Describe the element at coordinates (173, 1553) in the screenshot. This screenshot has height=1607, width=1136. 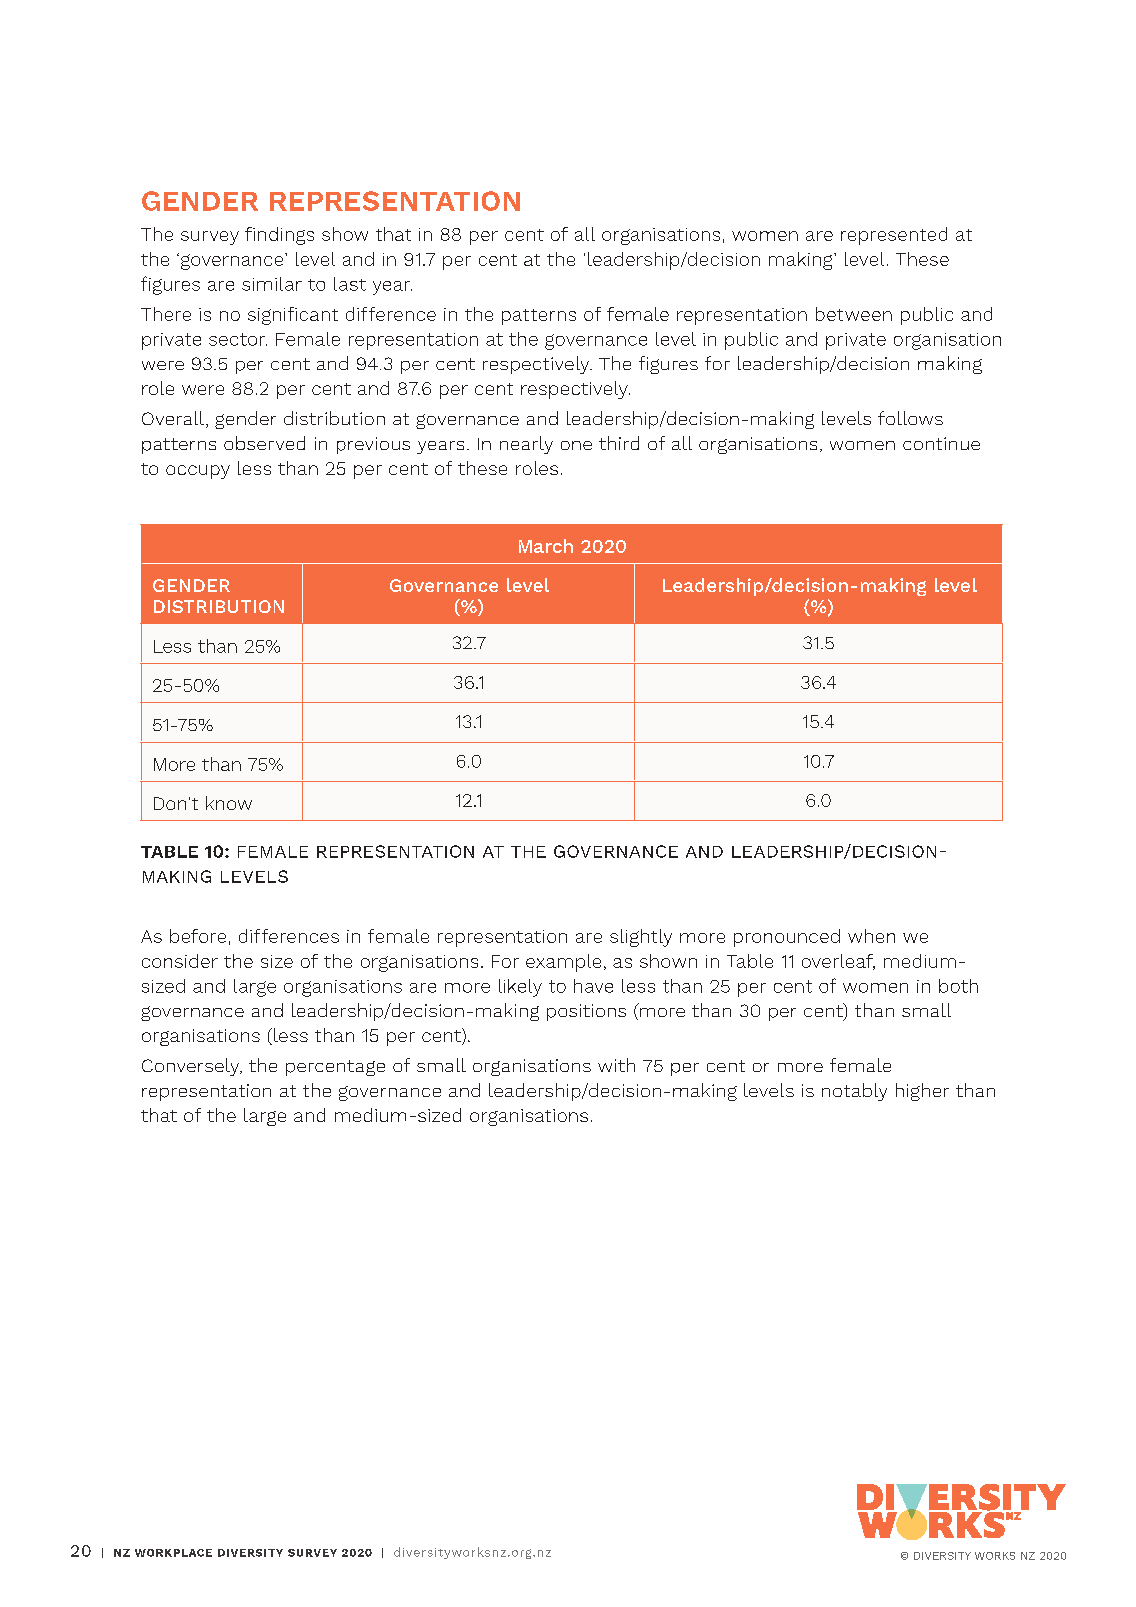
I see `workplace` at that location.
